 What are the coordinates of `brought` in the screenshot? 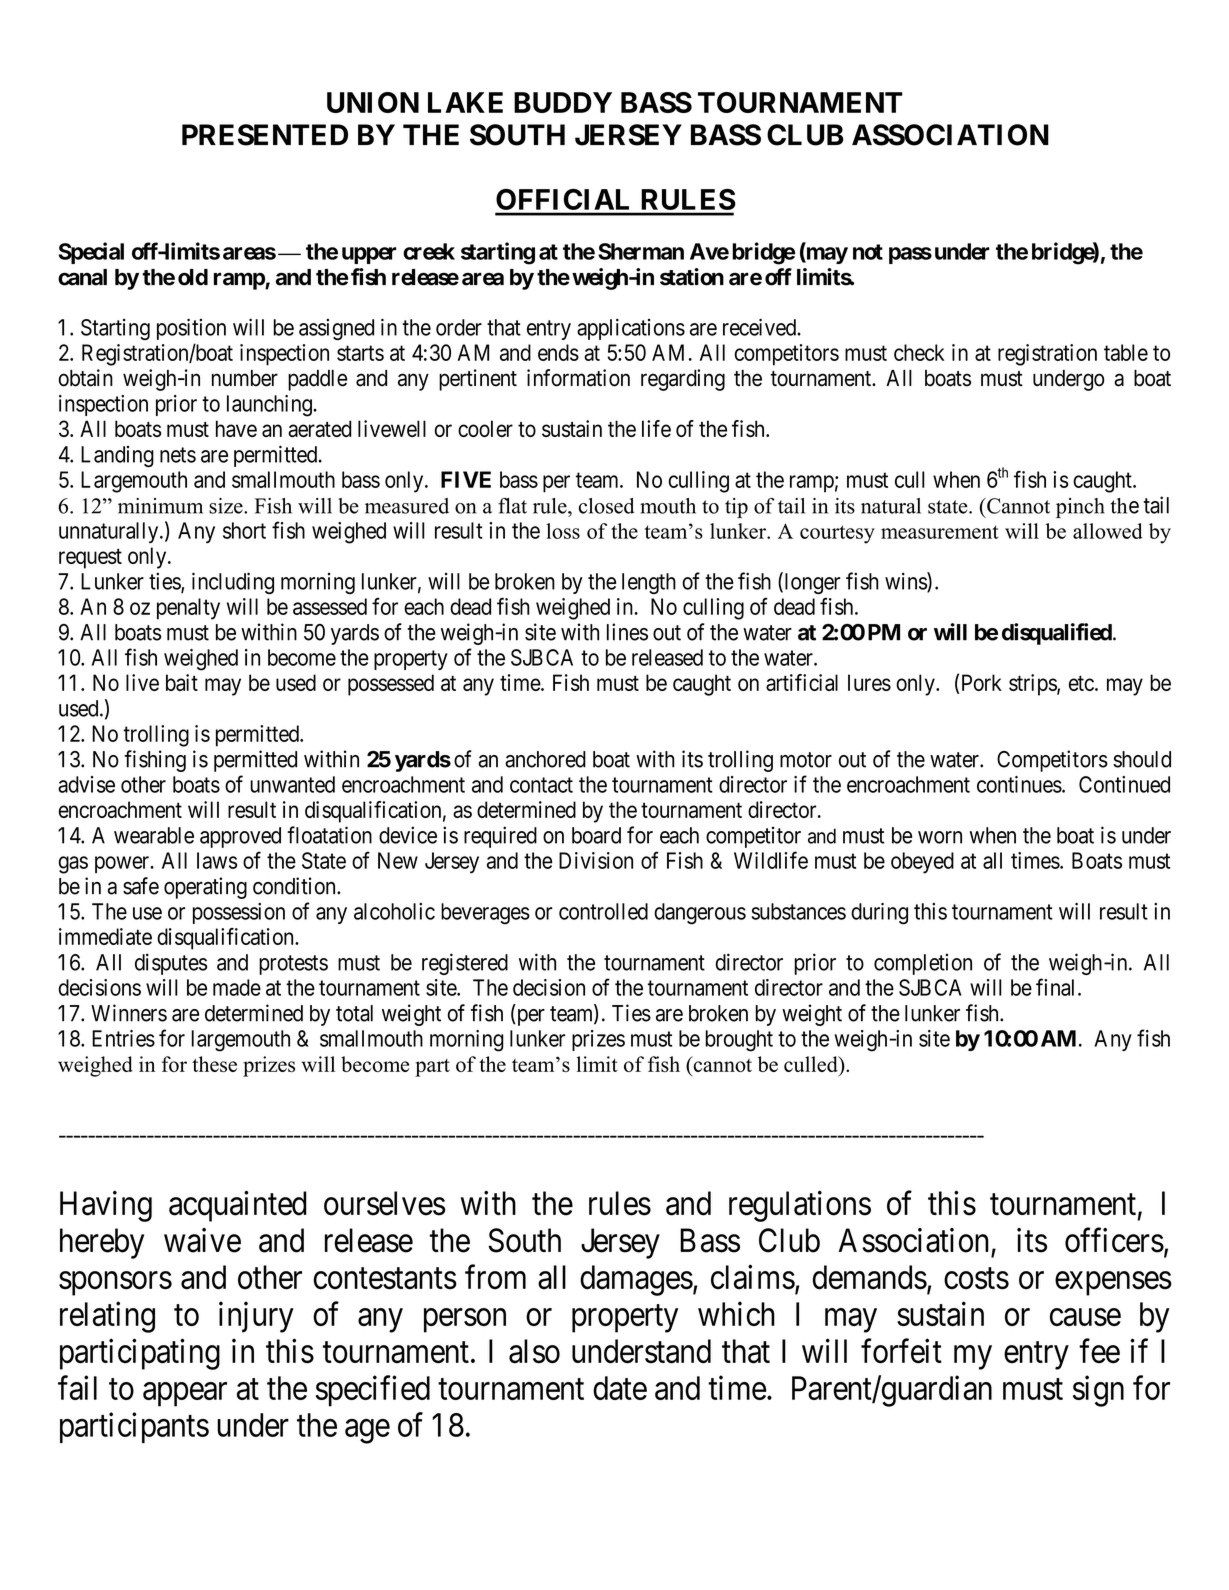 It's located at (739, 1041).
